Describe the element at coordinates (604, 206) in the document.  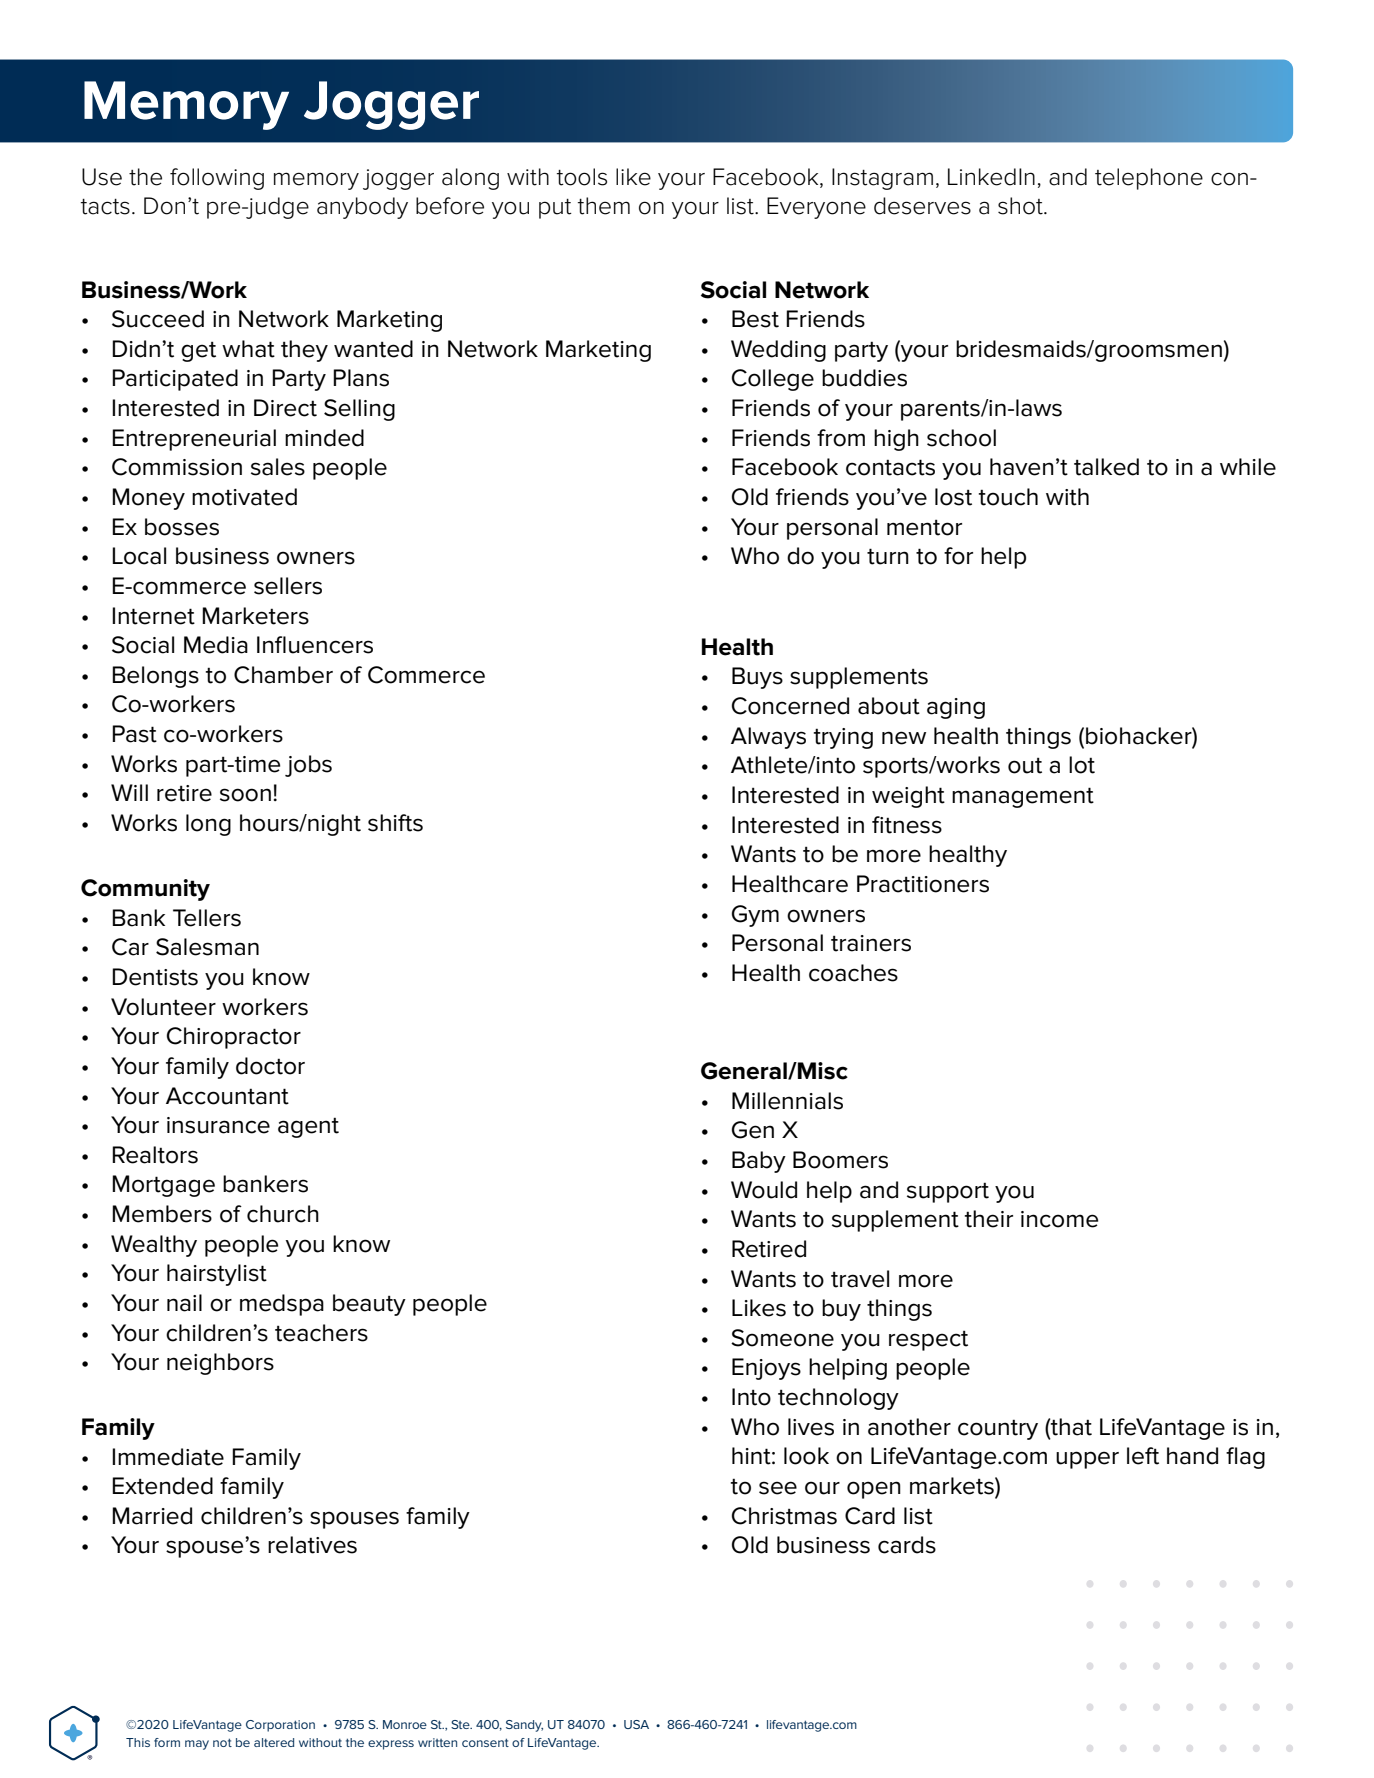
I see `them` at that location.
